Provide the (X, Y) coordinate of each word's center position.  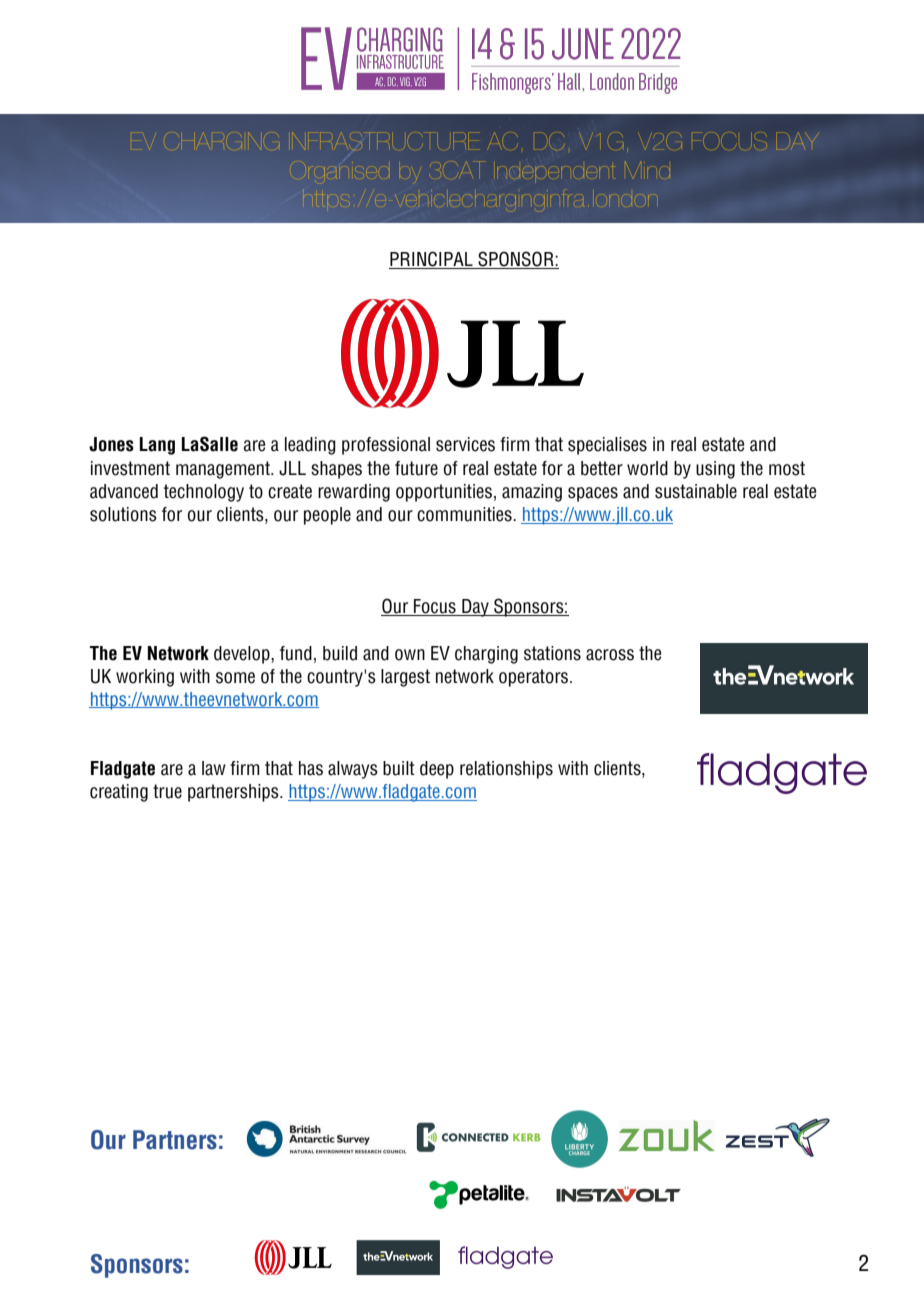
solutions (123, 514)
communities (465, 514)
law (214, 768)
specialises (607, 446)
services (465, 444)
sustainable (696, 491)
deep (437, 770)
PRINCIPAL (432, 260)
